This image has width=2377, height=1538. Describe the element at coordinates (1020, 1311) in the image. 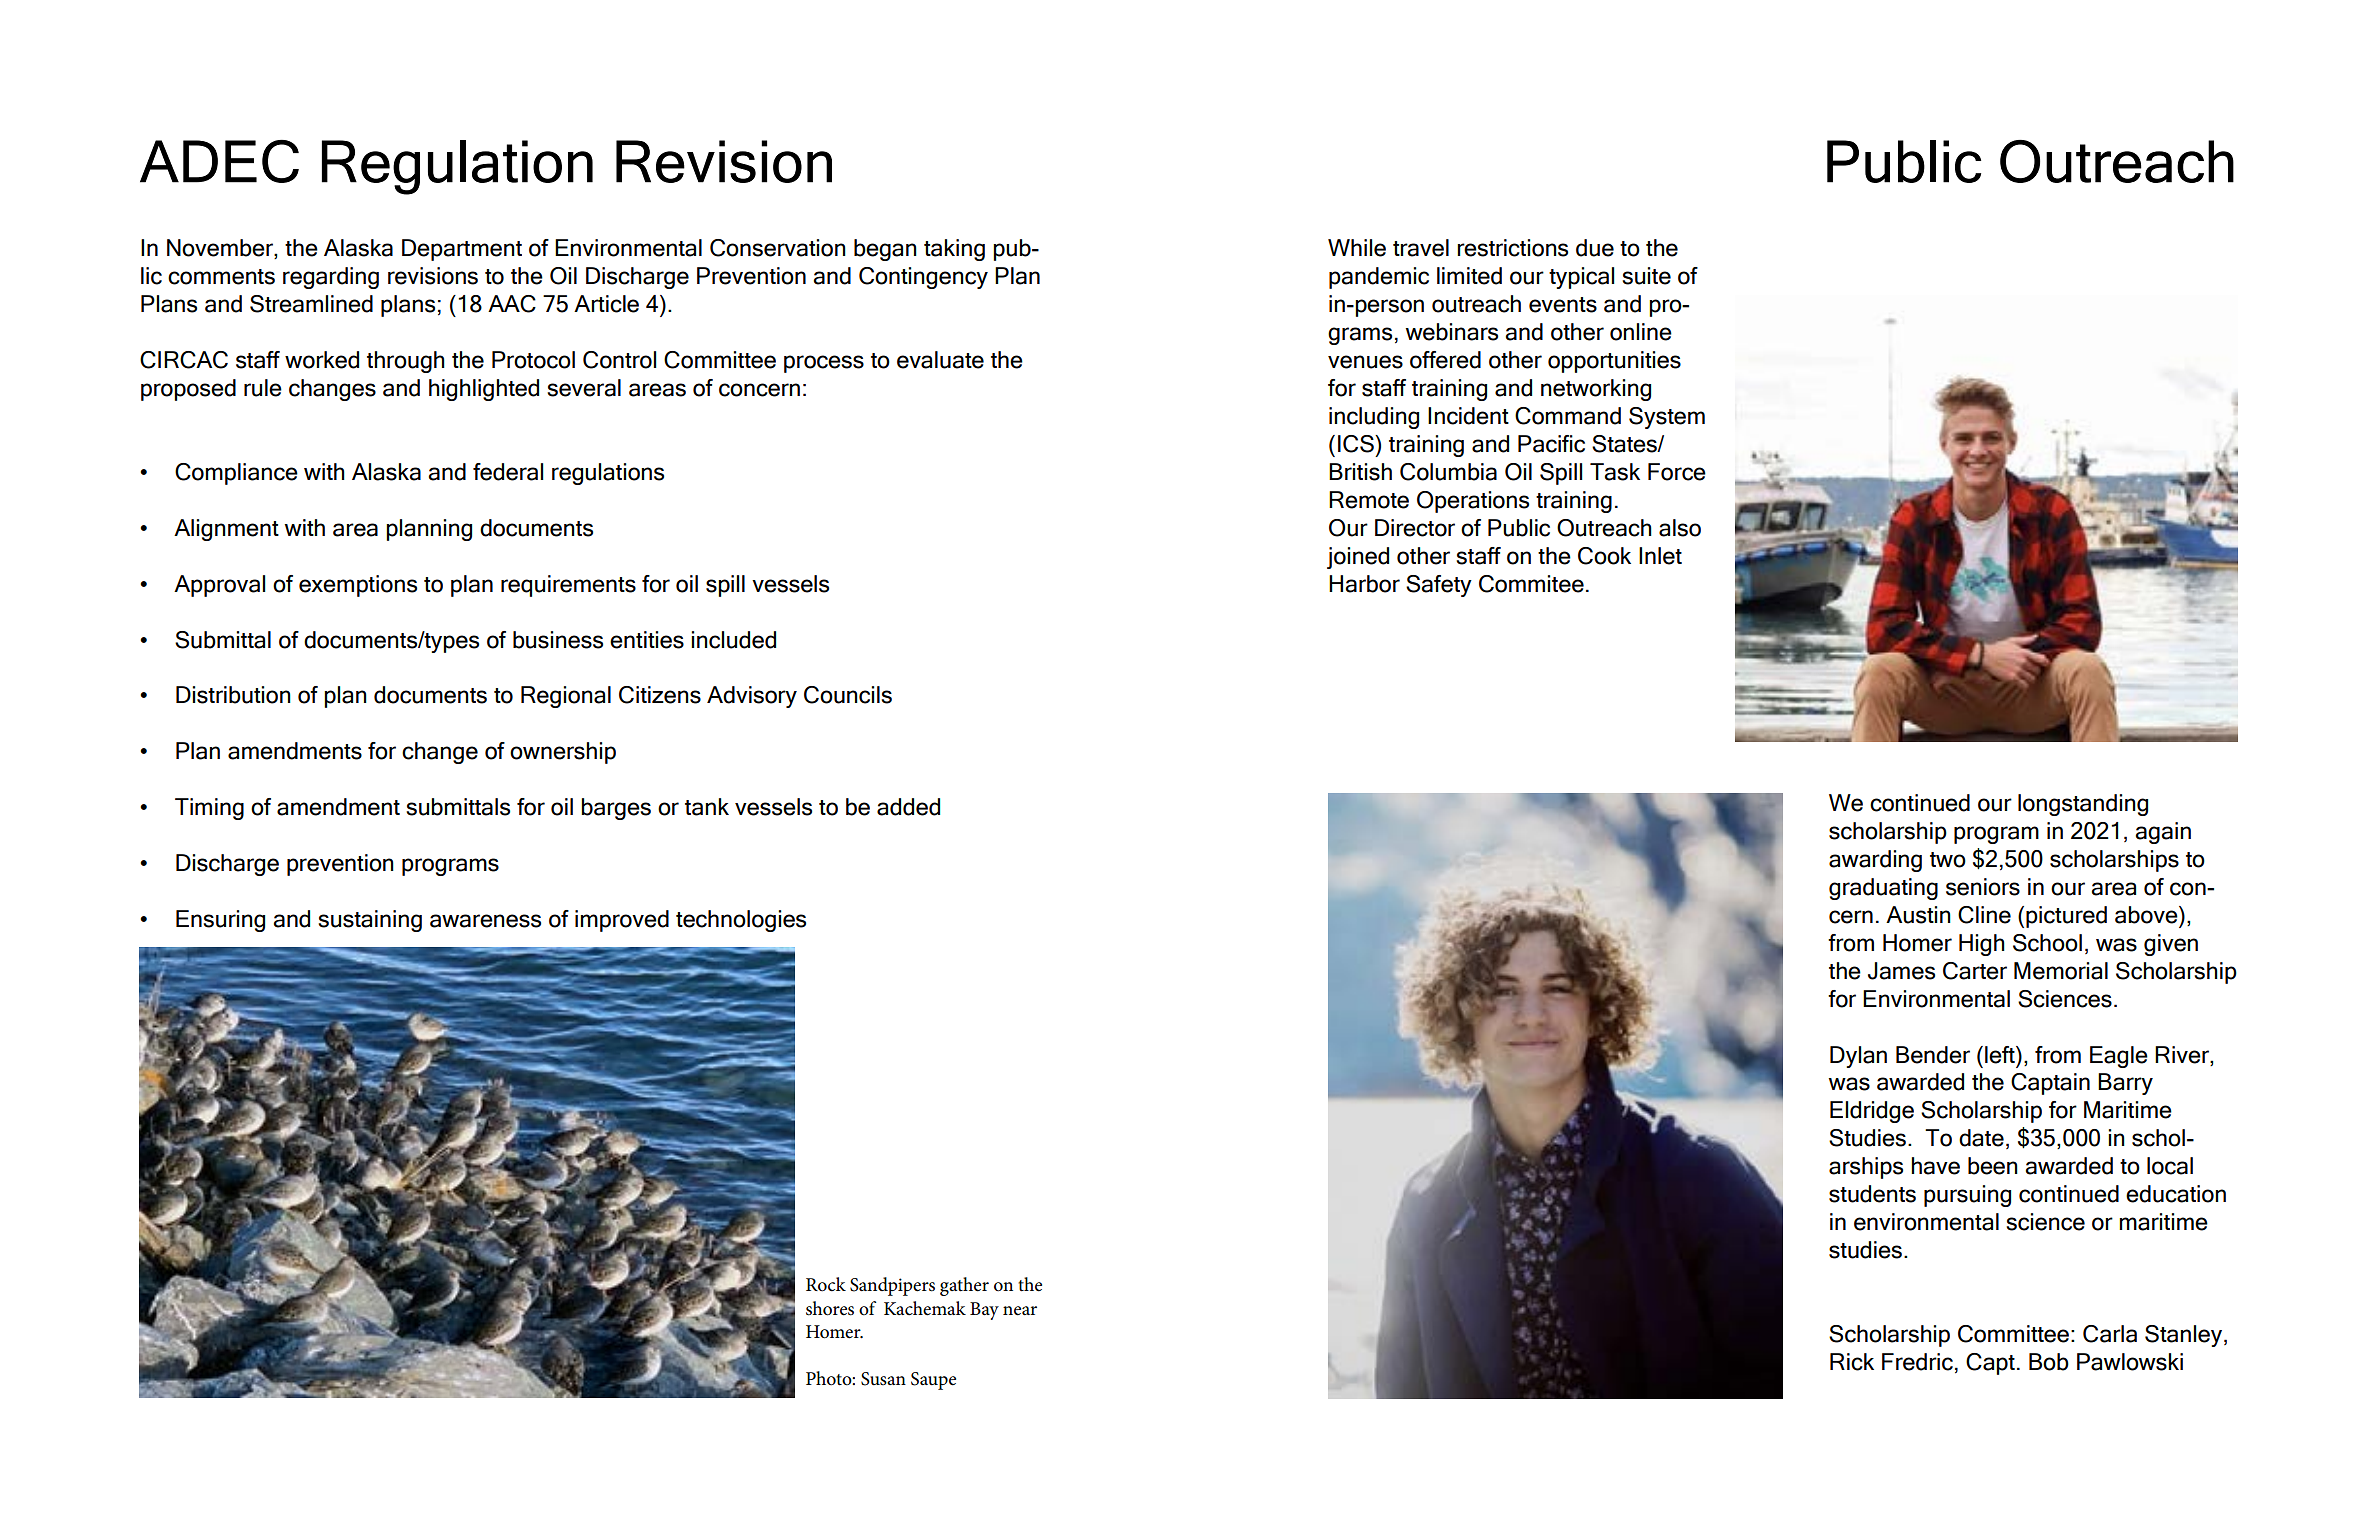

I see `near` at that location.
